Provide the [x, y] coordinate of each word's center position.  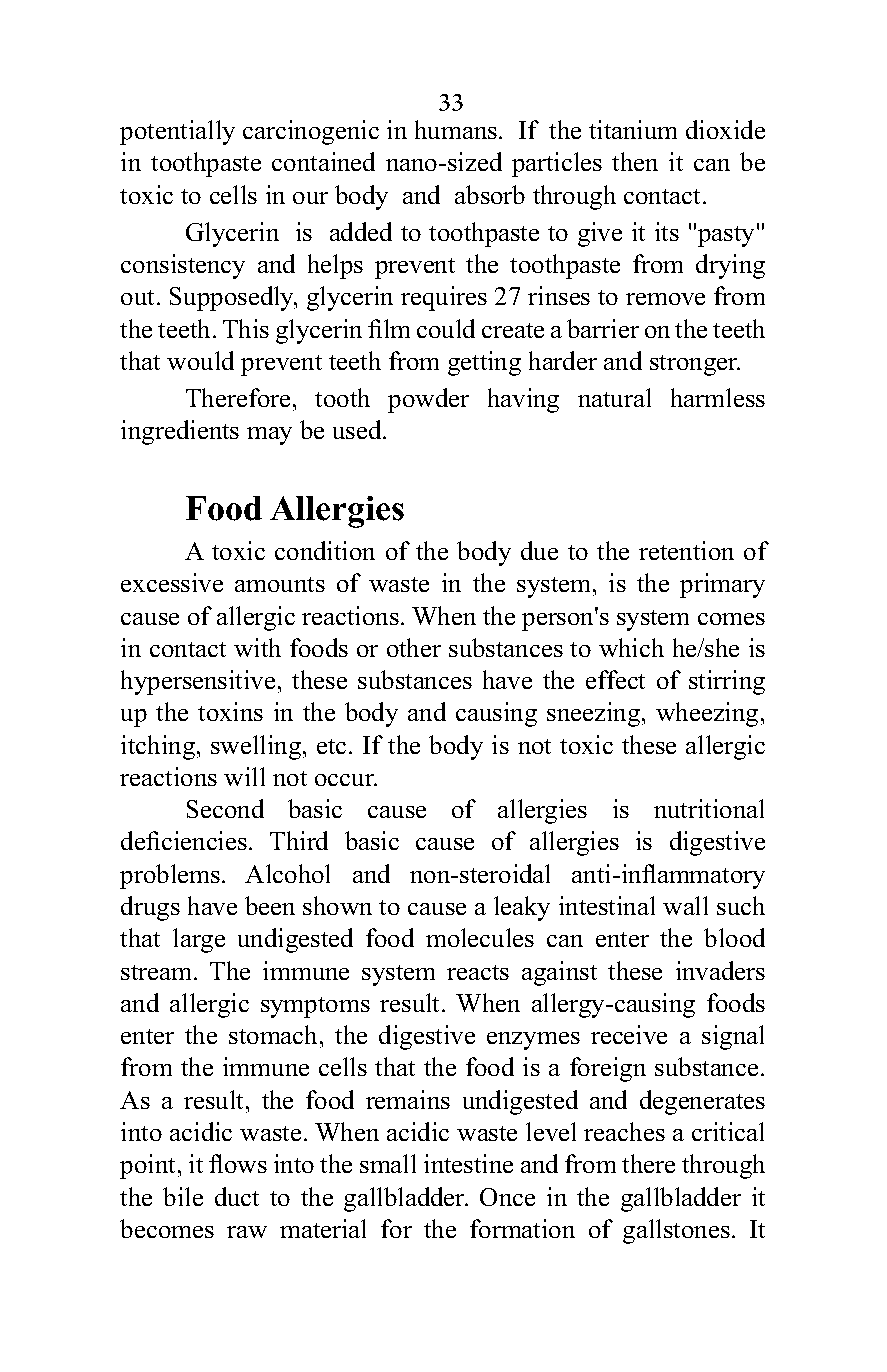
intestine [468, 1163]
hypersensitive [198, 682]
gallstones [676, 1231]
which [631, 647]
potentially [177, 132]
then [635, 161]
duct [237, 1196]
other [414, 647]
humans [456, 129]
